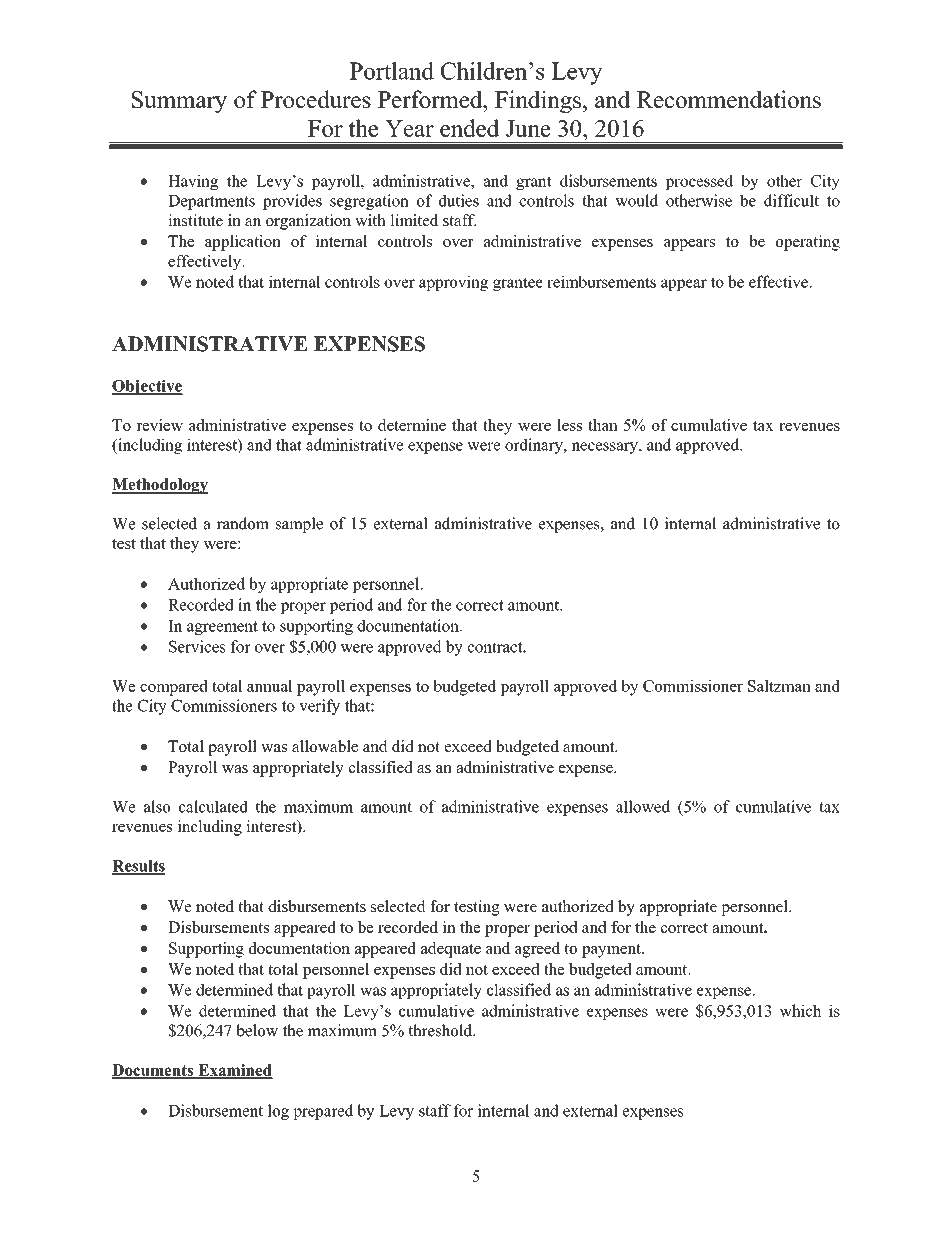 The width and height of the image is (952, 1233). What do you see at coordinates (179, 102) in the image?
I see `Summary` at bounding box center [179, 102].
